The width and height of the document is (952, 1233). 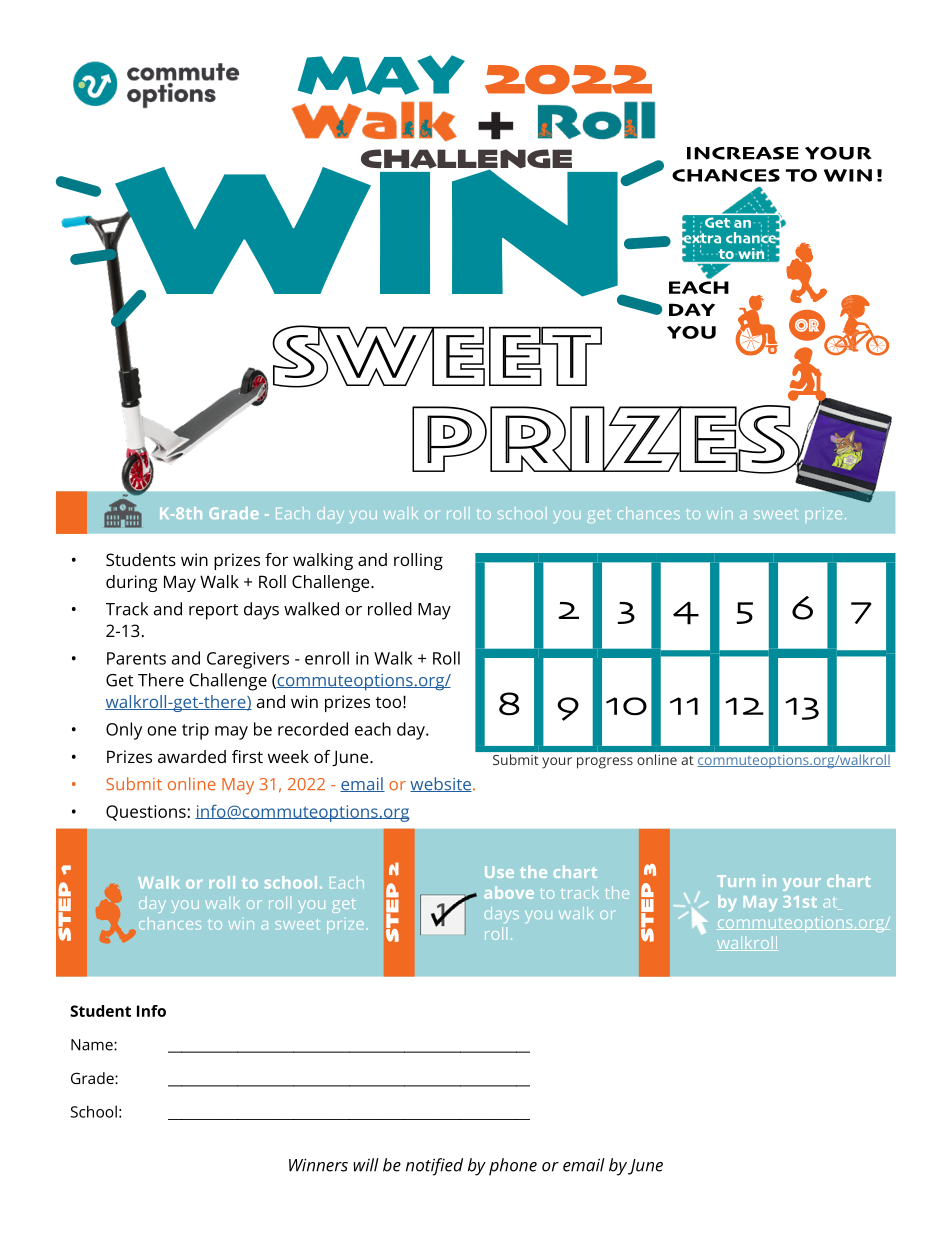 I want to click on phone, so click(x=513, y=1167).
